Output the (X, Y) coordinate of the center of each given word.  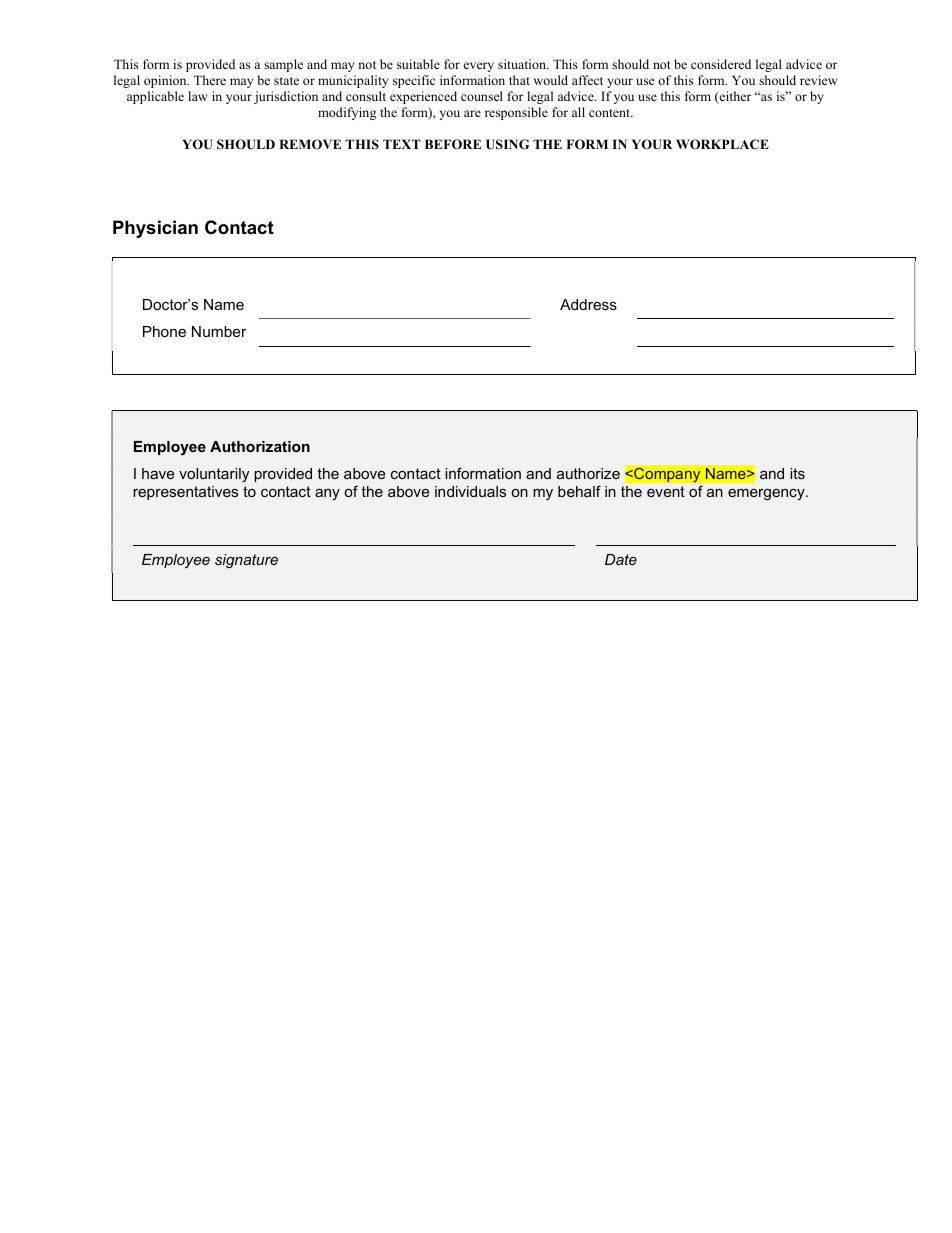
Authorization (260, 446)
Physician (155, 229)
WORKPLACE (722, 144)
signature (246, 561)
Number (219, 331)
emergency (767, 495)
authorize (588, 473)
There (210, 80)
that (519, 80)
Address (588, 304)
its (797, 473)
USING (507, 144)
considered (721, 64)
